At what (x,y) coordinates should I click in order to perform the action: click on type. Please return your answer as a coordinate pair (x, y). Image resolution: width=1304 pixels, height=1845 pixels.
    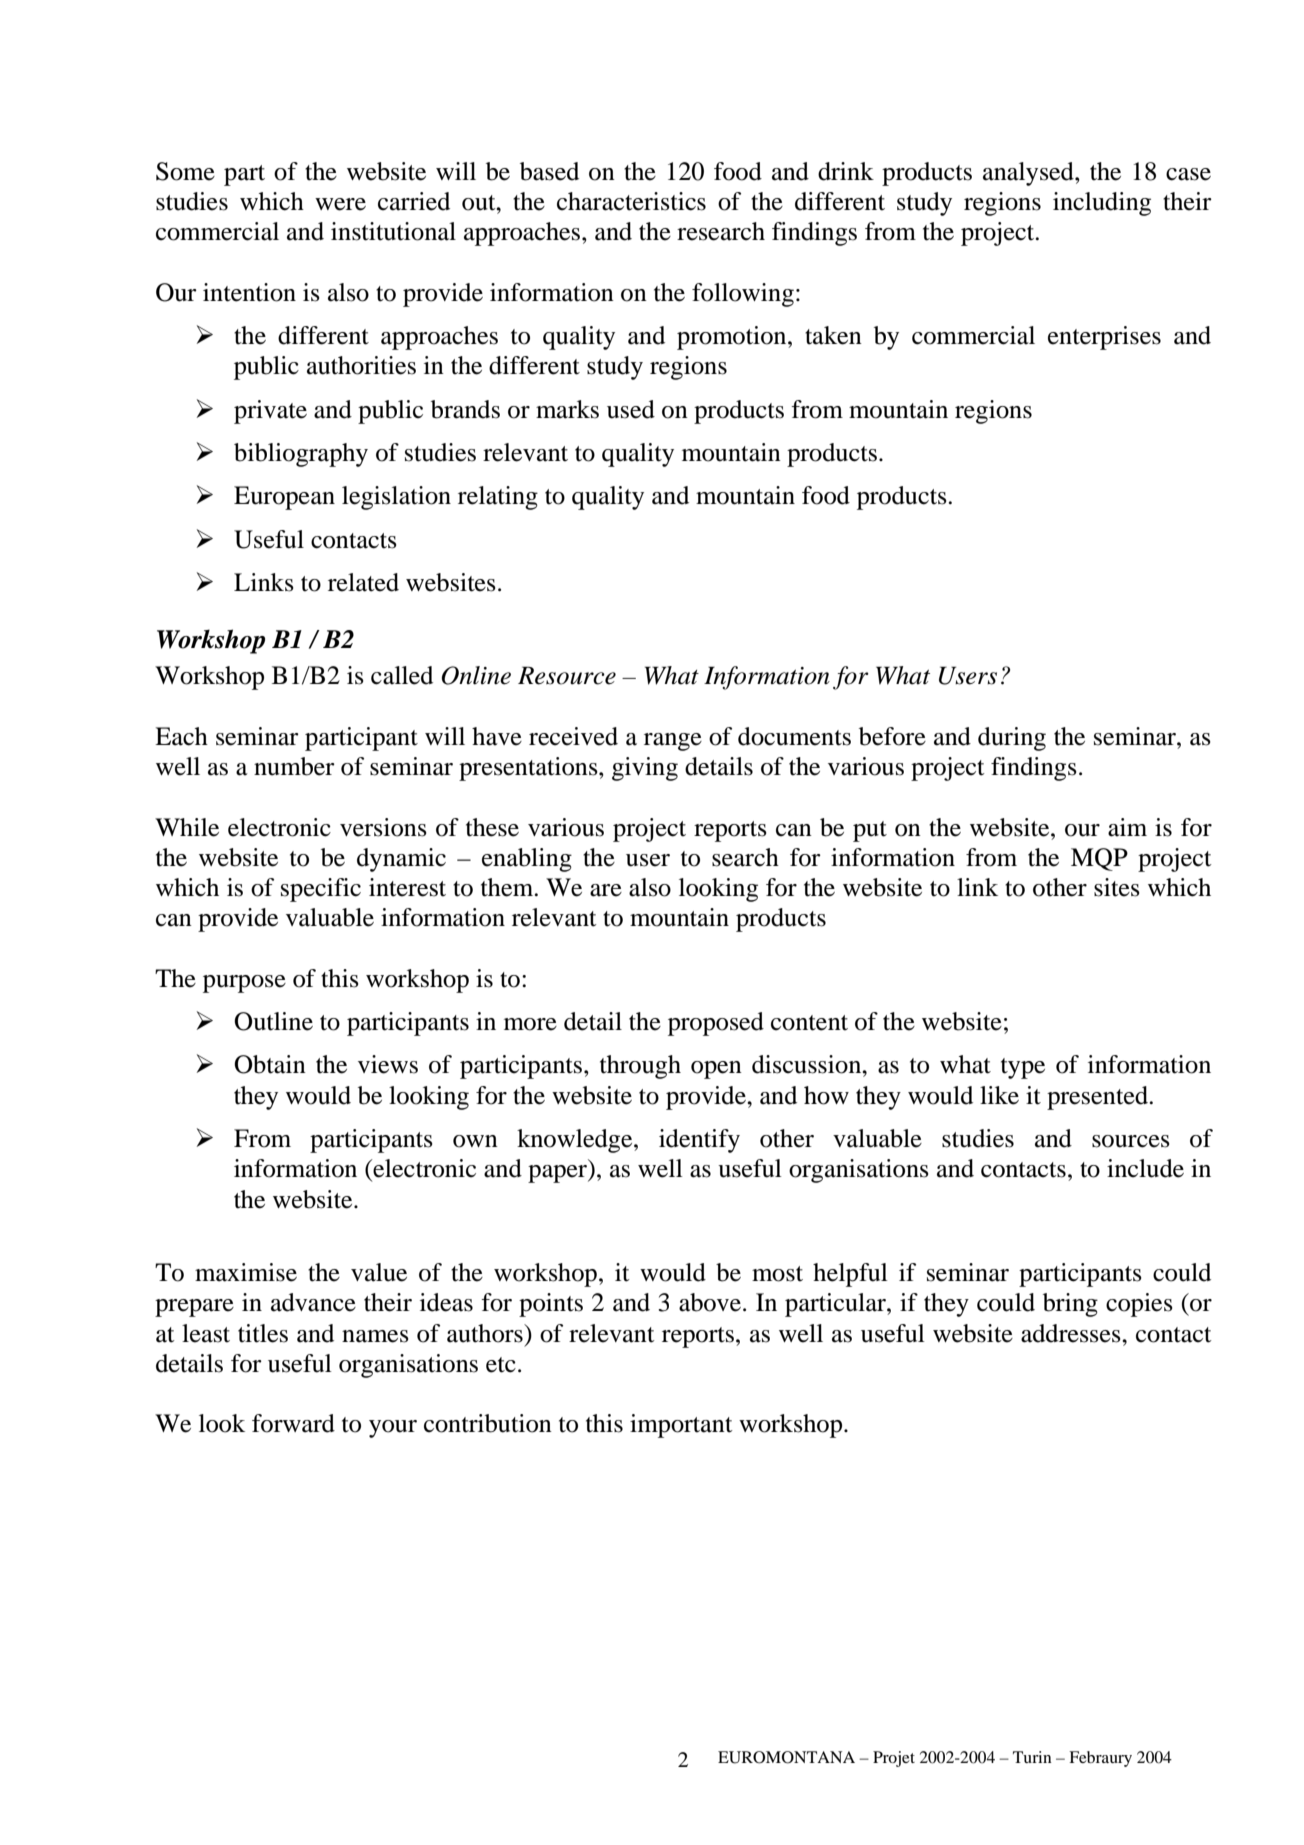
    Looking at the image, I should click on (1023, 1068).
